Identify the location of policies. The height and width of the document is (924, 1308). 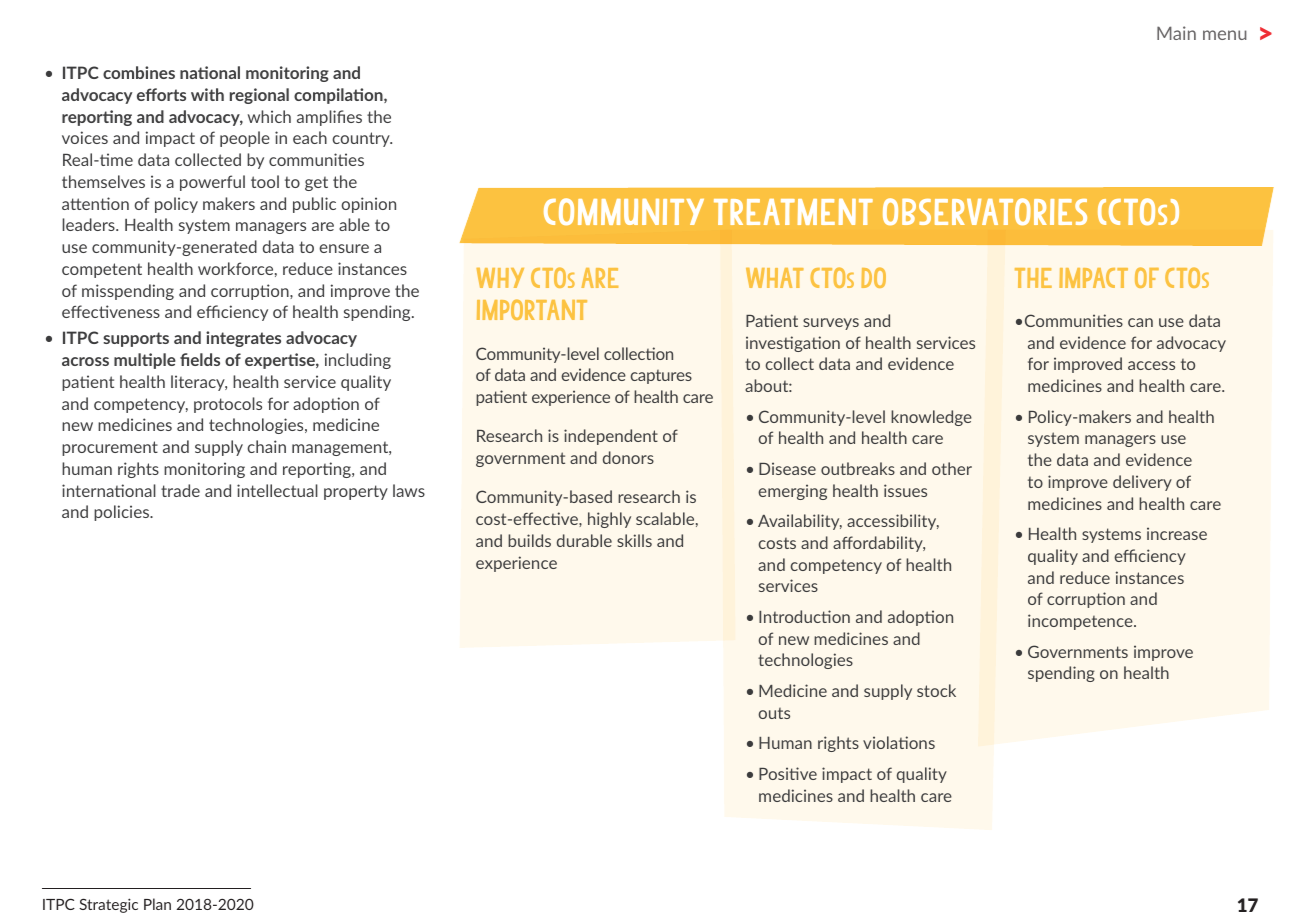
(123, 513).
